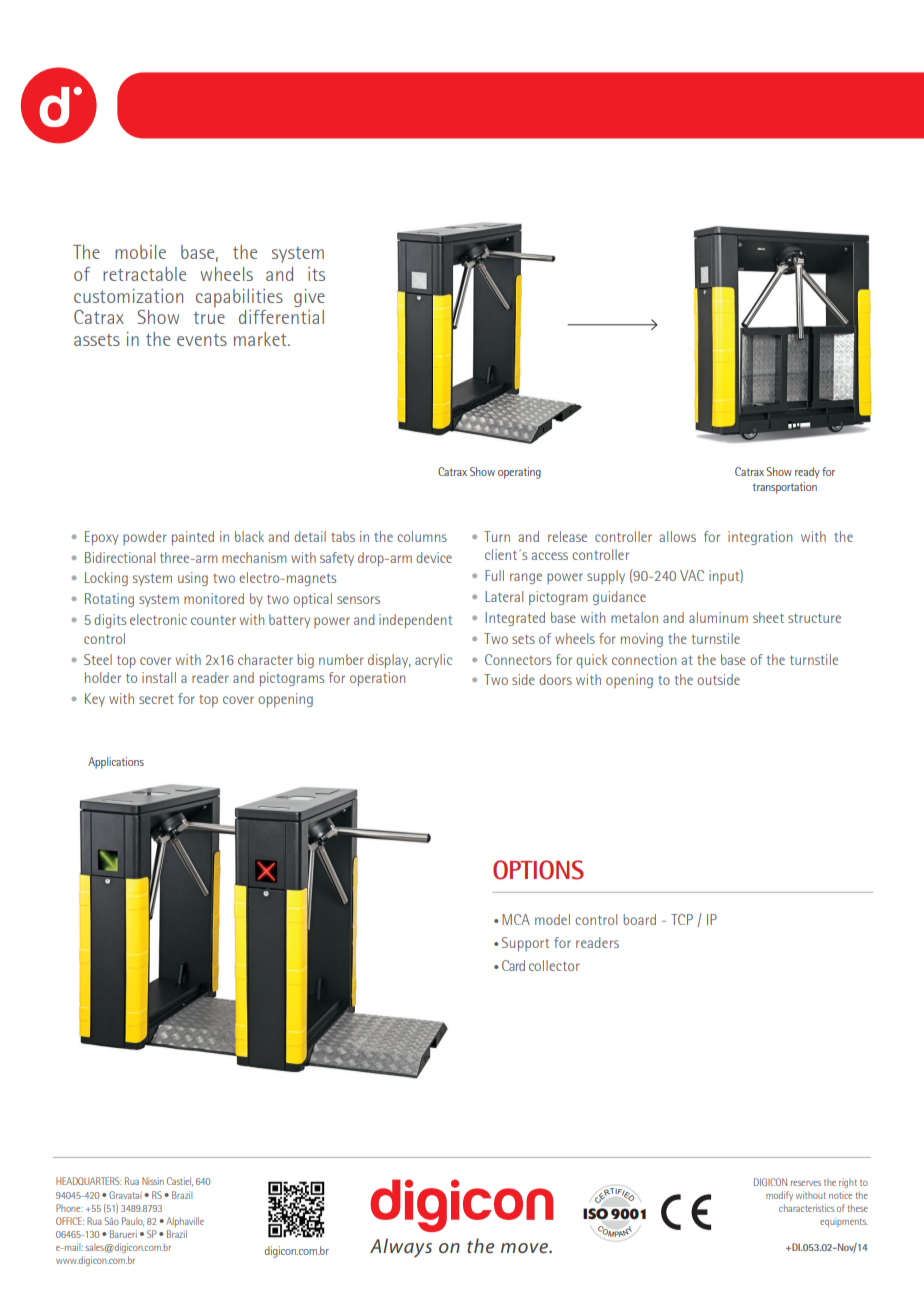  What do you see at coordinates (629, 681) in the document?
I see `opening` at bounding box center [629, 681].
